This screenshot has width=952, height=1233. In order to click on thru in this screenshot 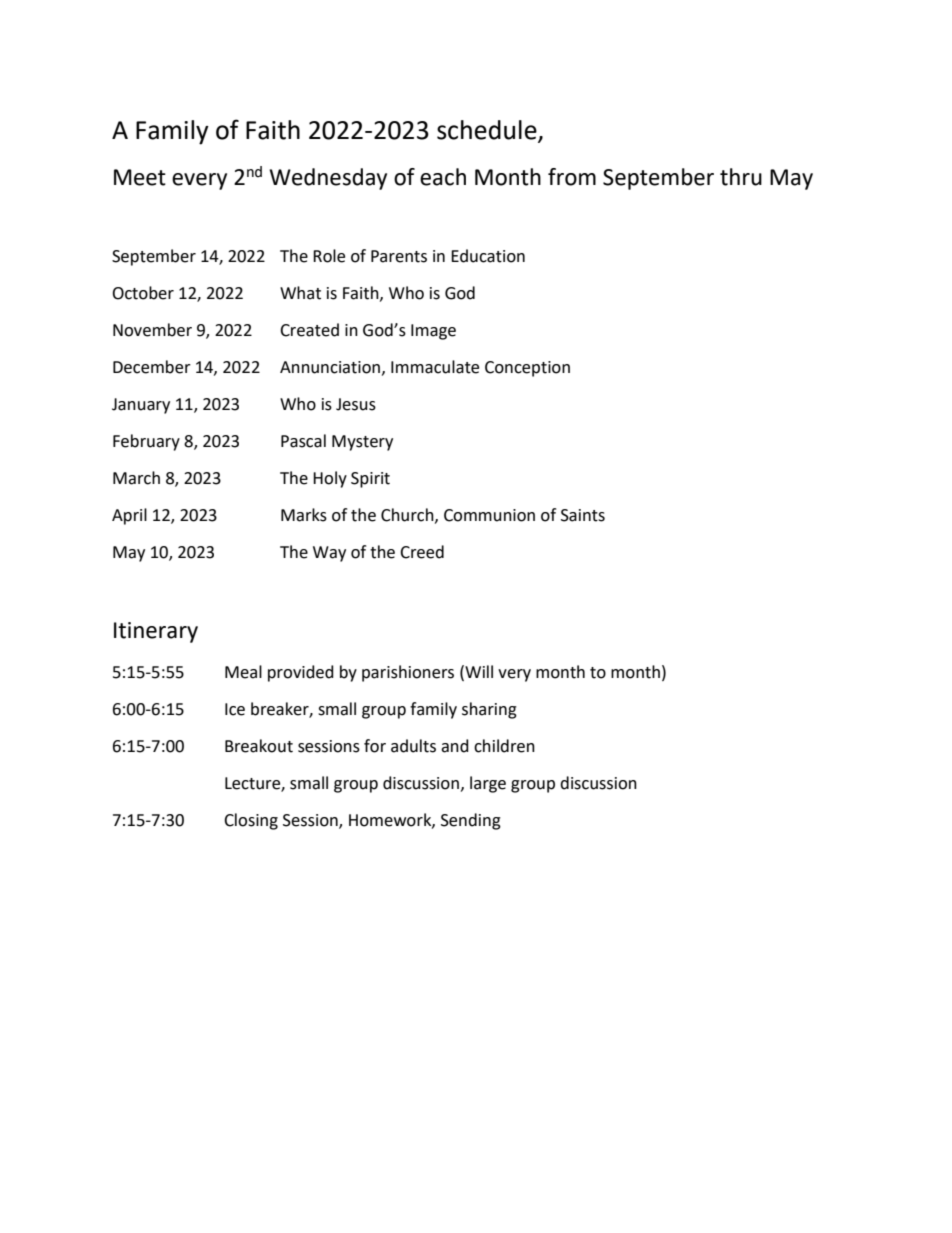, I will do `click(741, 177)`.
